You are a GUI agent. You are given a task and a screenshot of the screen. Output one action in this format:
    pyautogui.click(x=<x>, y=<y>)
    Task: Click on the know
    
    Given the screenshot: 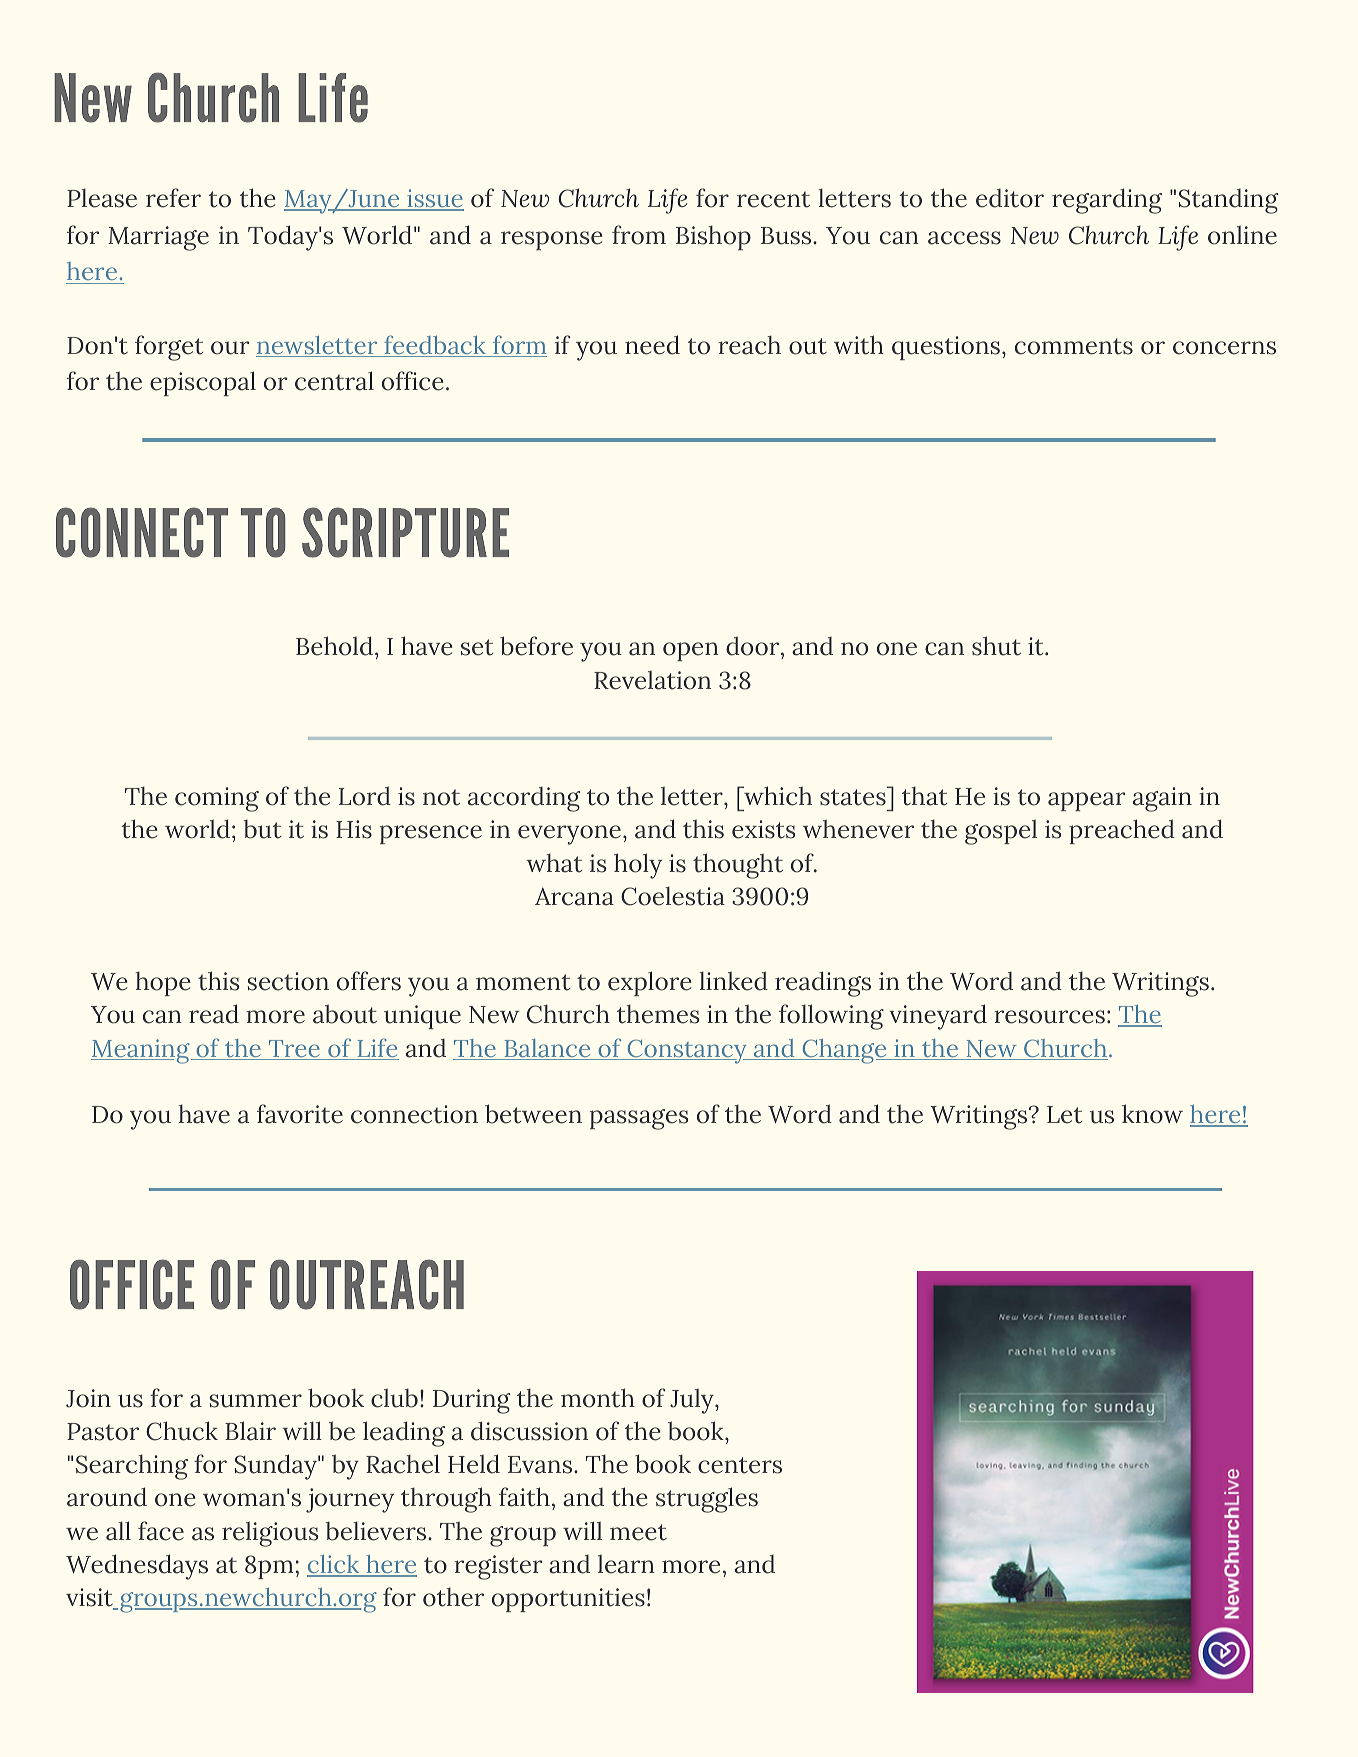 What is the action you would take?
    pyautogui.click(x=1152, y=1114)
